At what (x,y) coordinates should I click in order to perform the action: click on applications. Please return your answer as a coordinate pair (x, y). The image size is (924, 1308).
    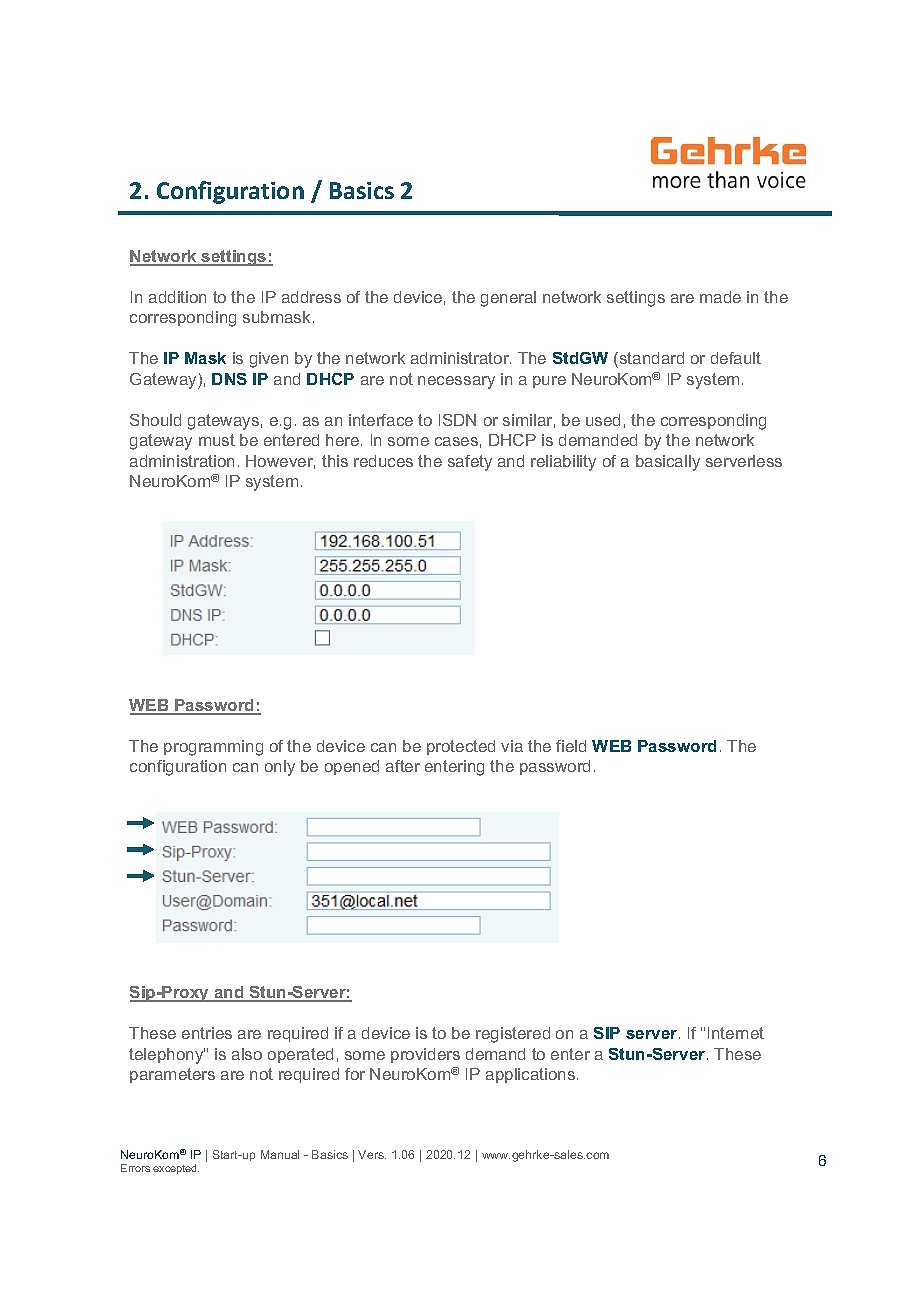
    Looking at the image, I should click on (532, 1075).
